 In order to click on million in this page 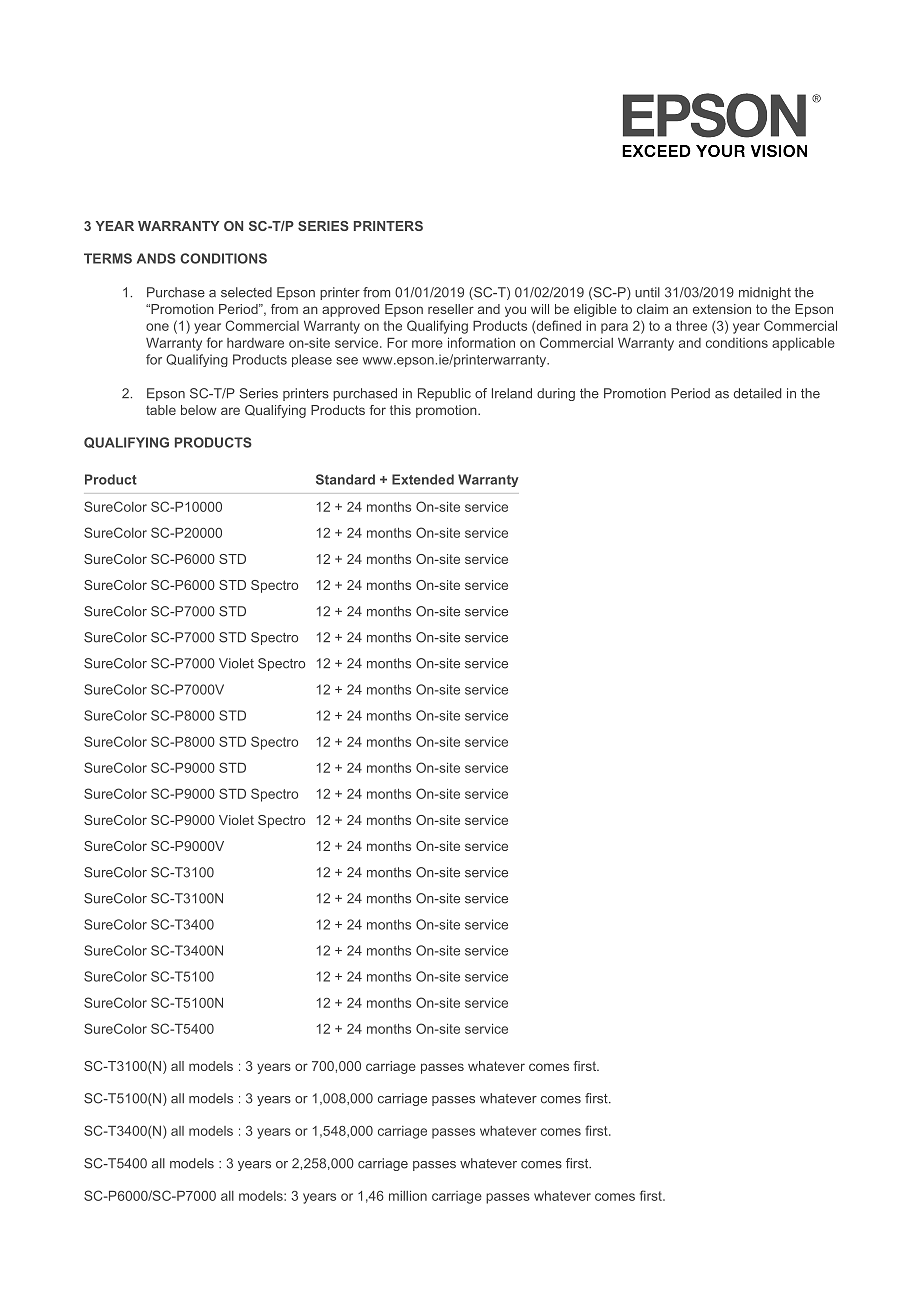, I will do `click(408, 1196)`.
